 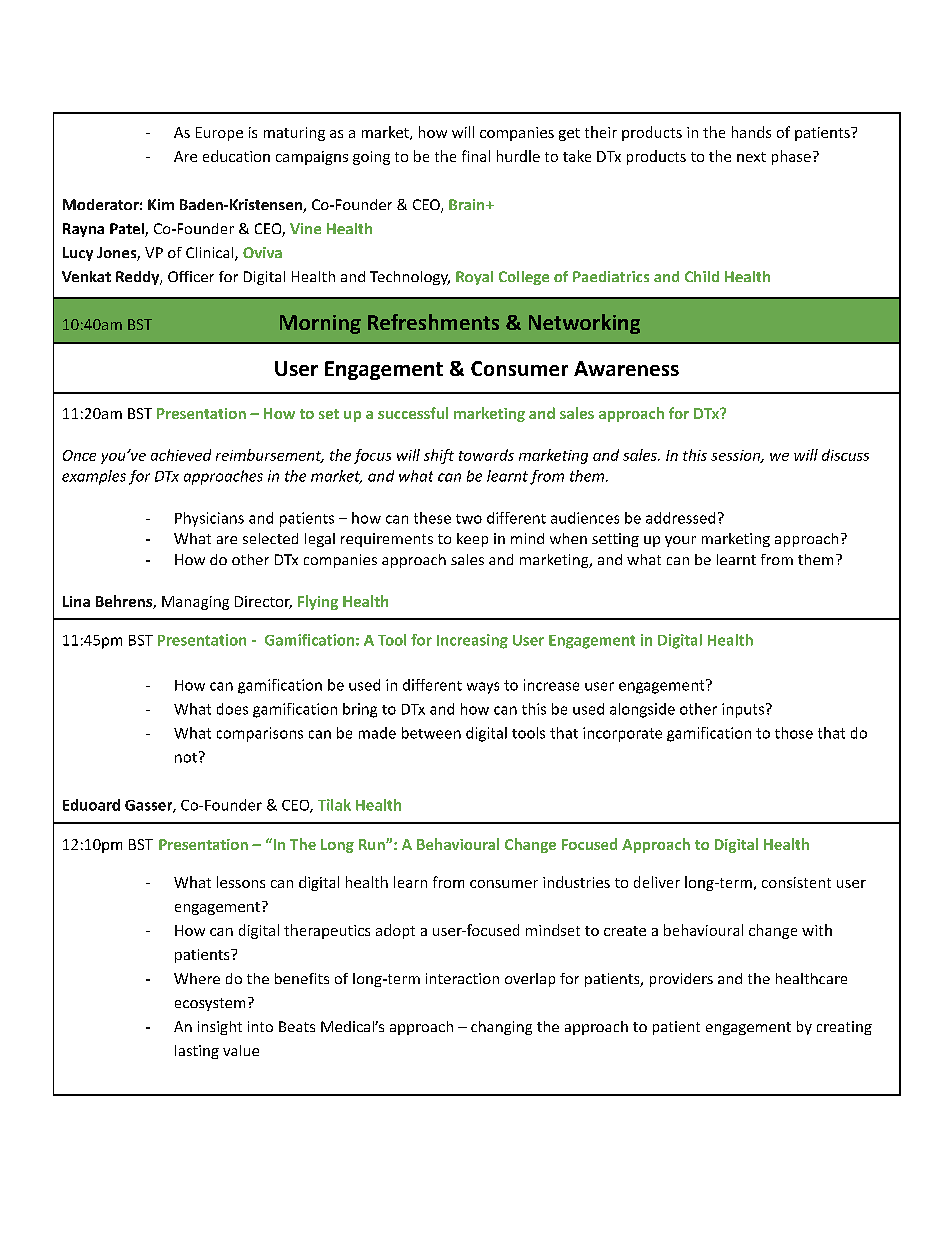 I want to click on Europe, so click(x=219, y=134).
